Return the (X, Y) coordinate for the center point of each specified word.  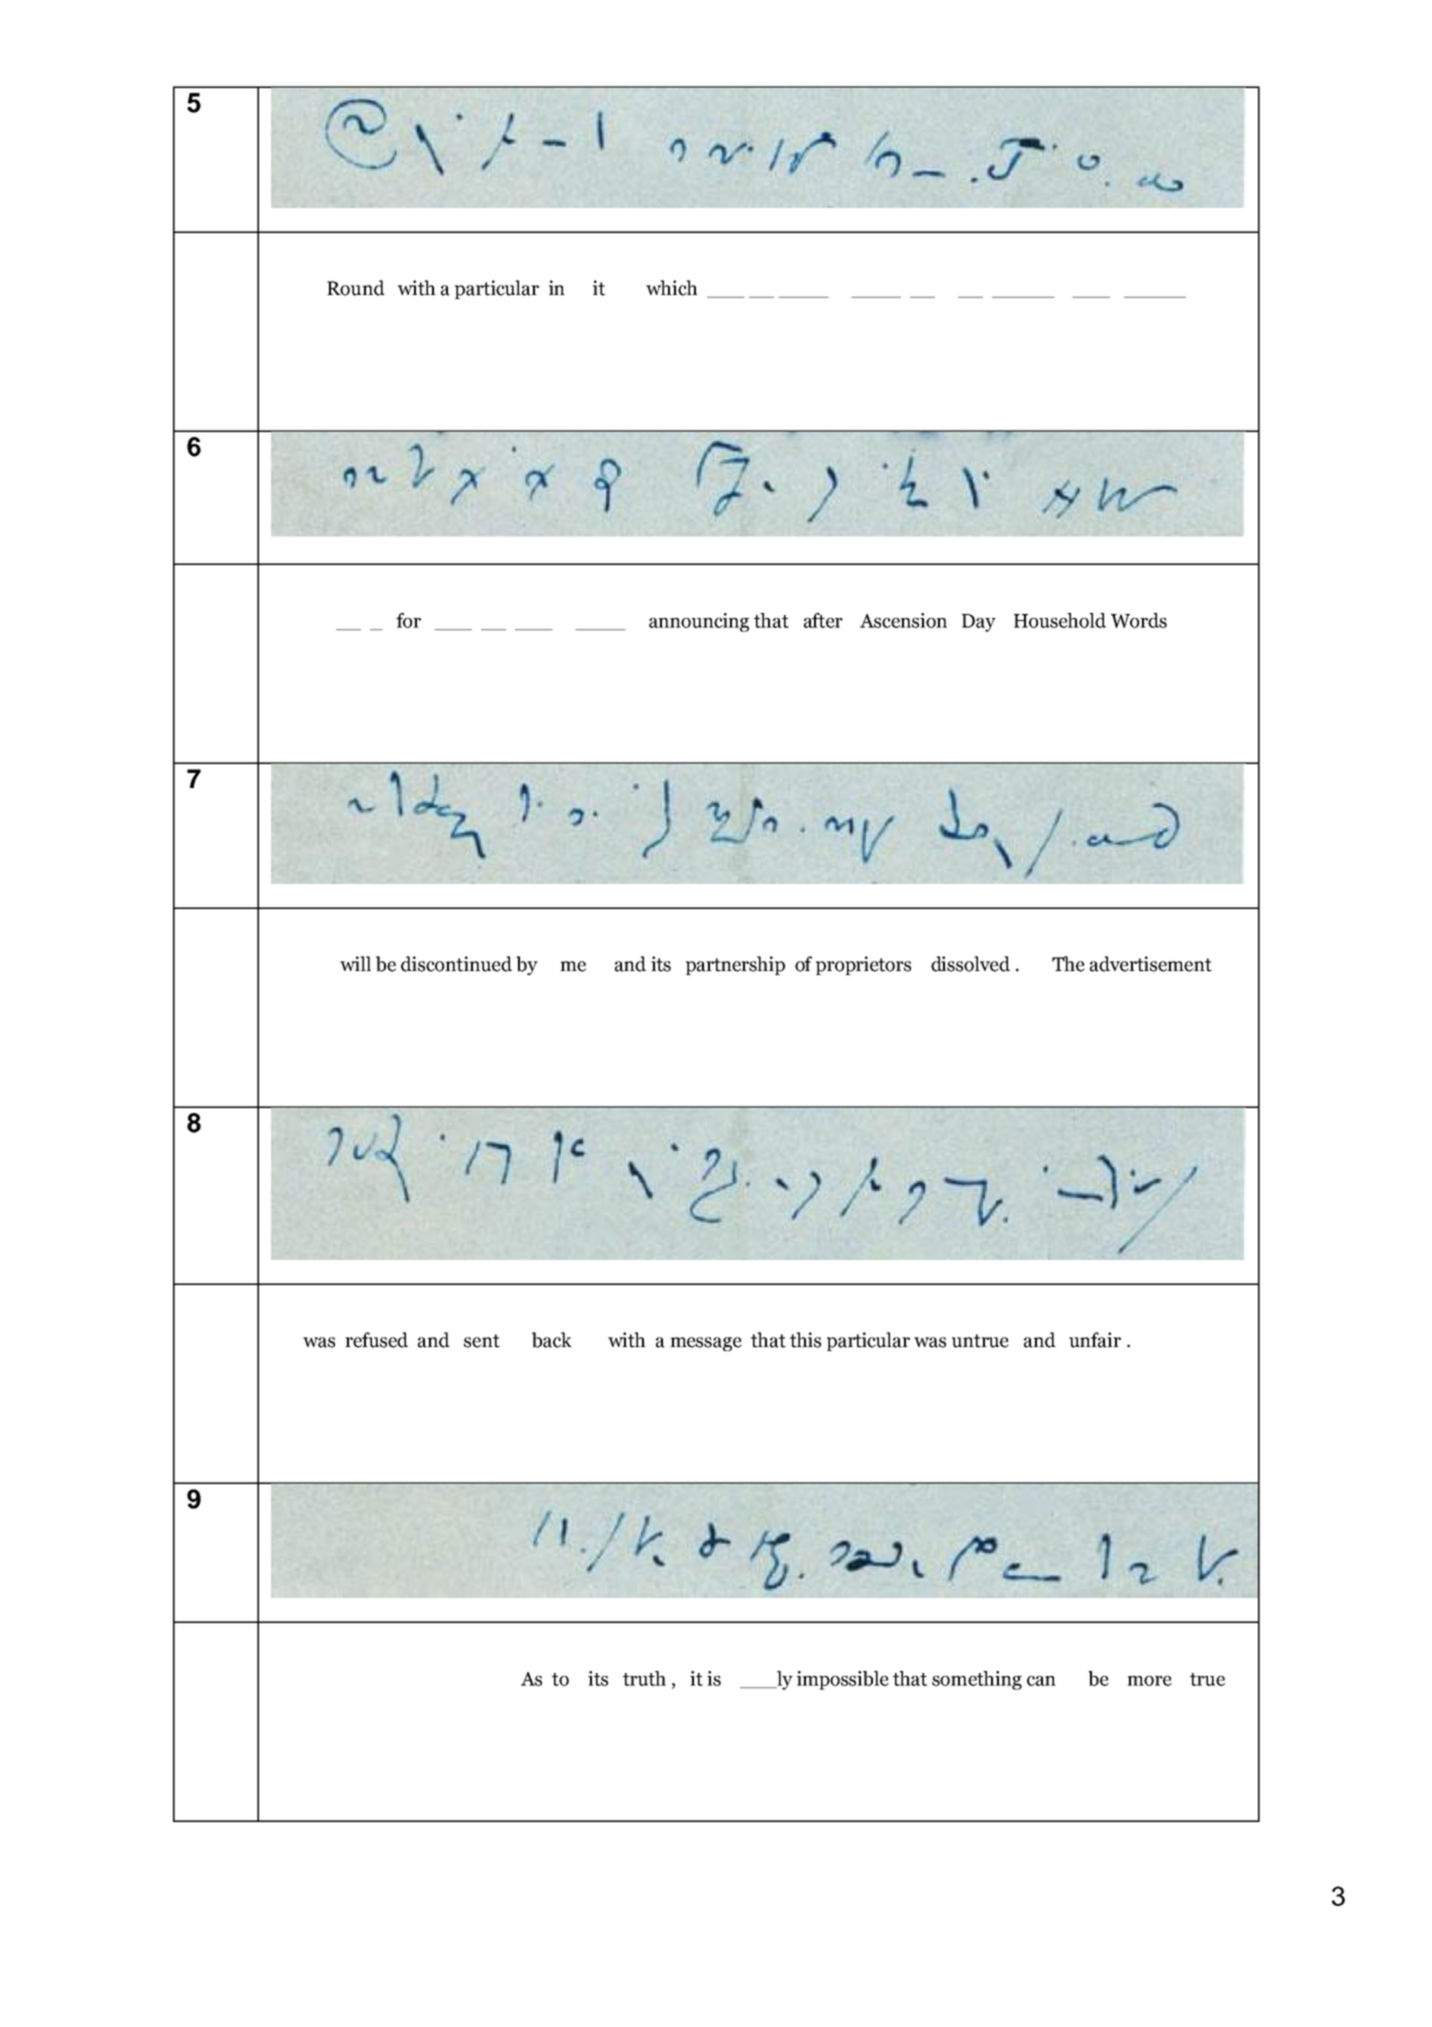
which (672, 288)
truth (644, 1678)
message (706, 1344)
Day (979, 623)
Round (356, 288)
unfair (1095, 1340)
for (408, 620)
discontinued (456, 964)
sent (482, 1341)
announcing (699, 622)
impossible (843, 1680)
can (1041, 1681)
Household (1060, 620)
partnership (735, 965)
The (1068, 964)
